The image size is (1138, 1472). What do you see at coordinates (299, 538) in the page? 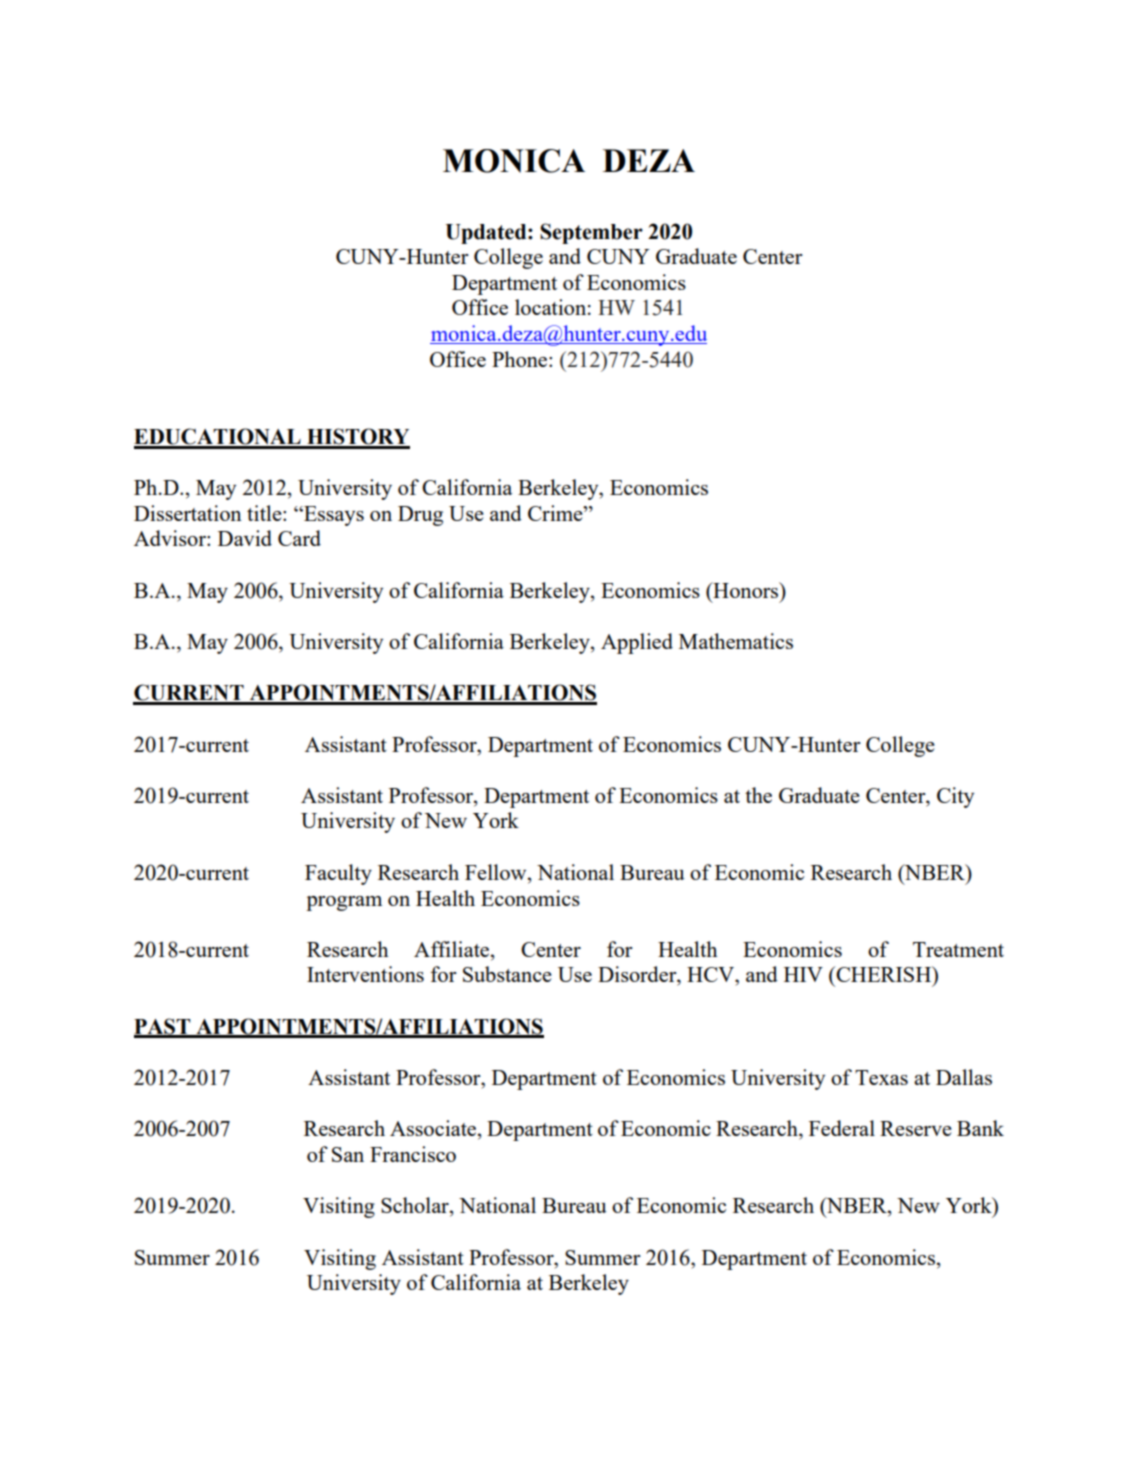
I see `Card` at bounding box center [299, 538].
